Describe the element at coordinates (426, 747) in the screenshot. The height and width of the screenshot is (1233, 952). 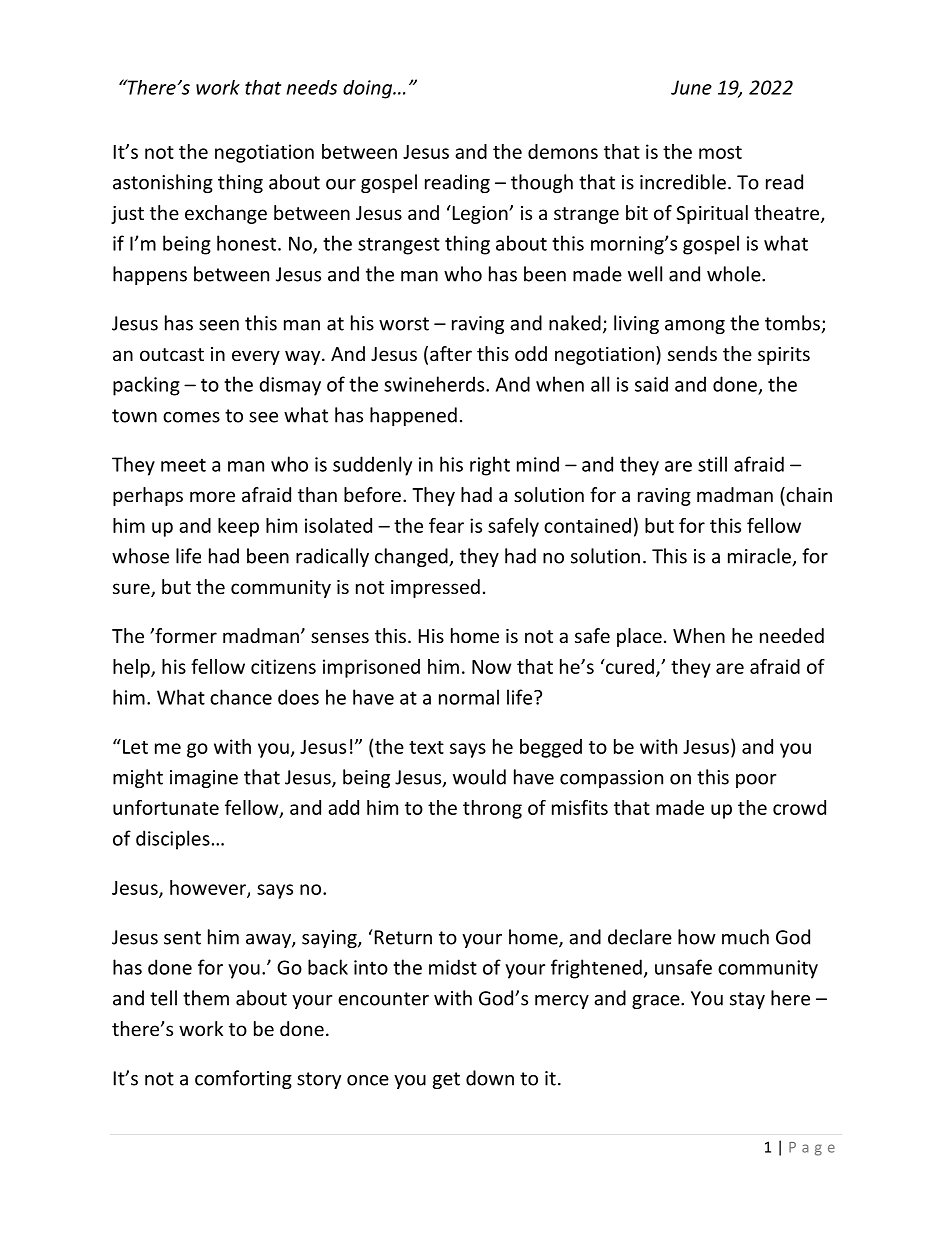
I see `text` at that location.
